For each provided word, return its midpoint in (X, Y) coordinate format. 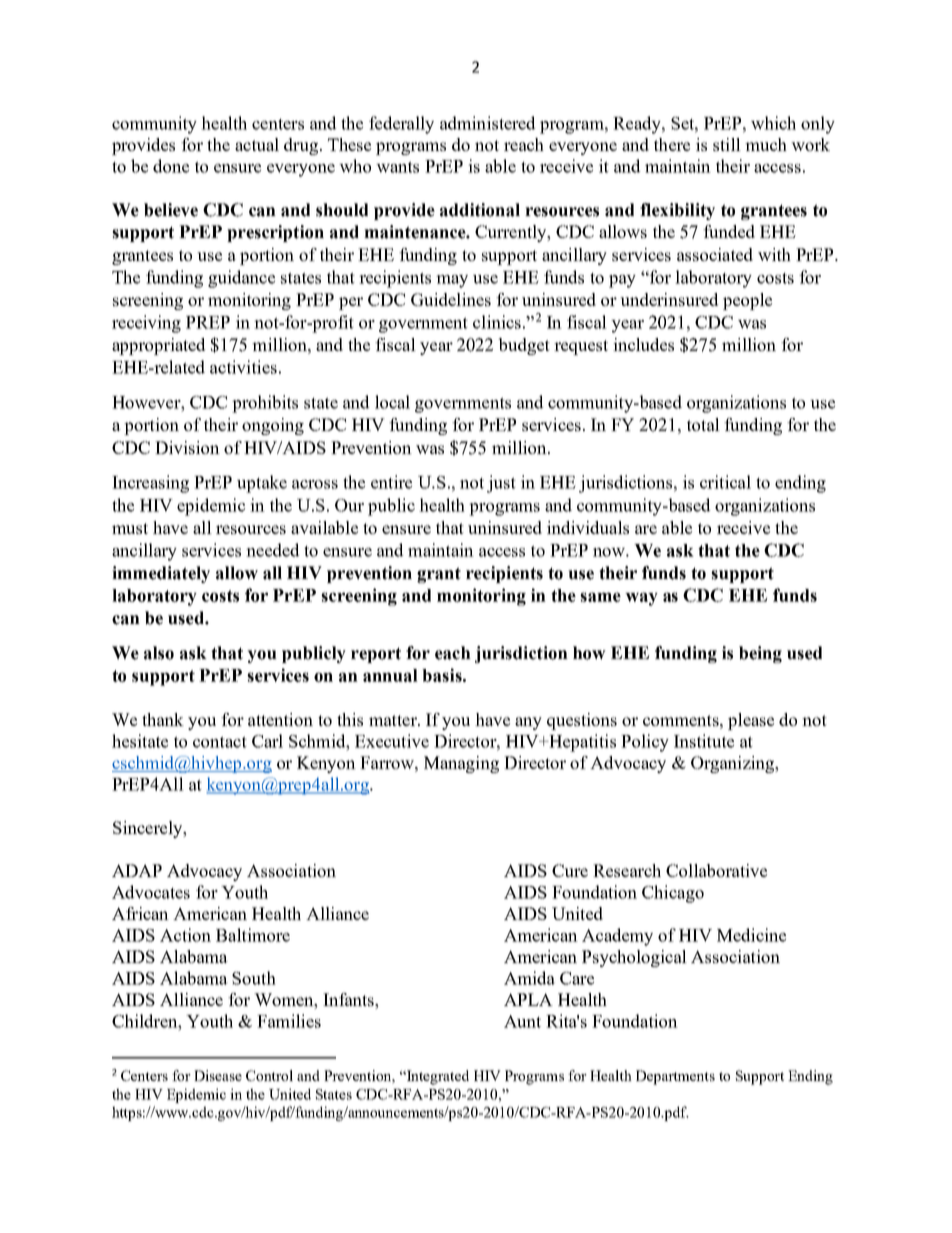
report (376, 655)
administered (487, 123)
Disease (218, 1075)
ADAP (137, 870)
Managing (461, 764)
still (727, 144)
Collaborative (716, 870)
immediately (161, 574)
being (760, 654)
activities (243, 367)
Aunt (522, 1021)
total (703, 424)
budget (524, 346)
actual (257, 144)
